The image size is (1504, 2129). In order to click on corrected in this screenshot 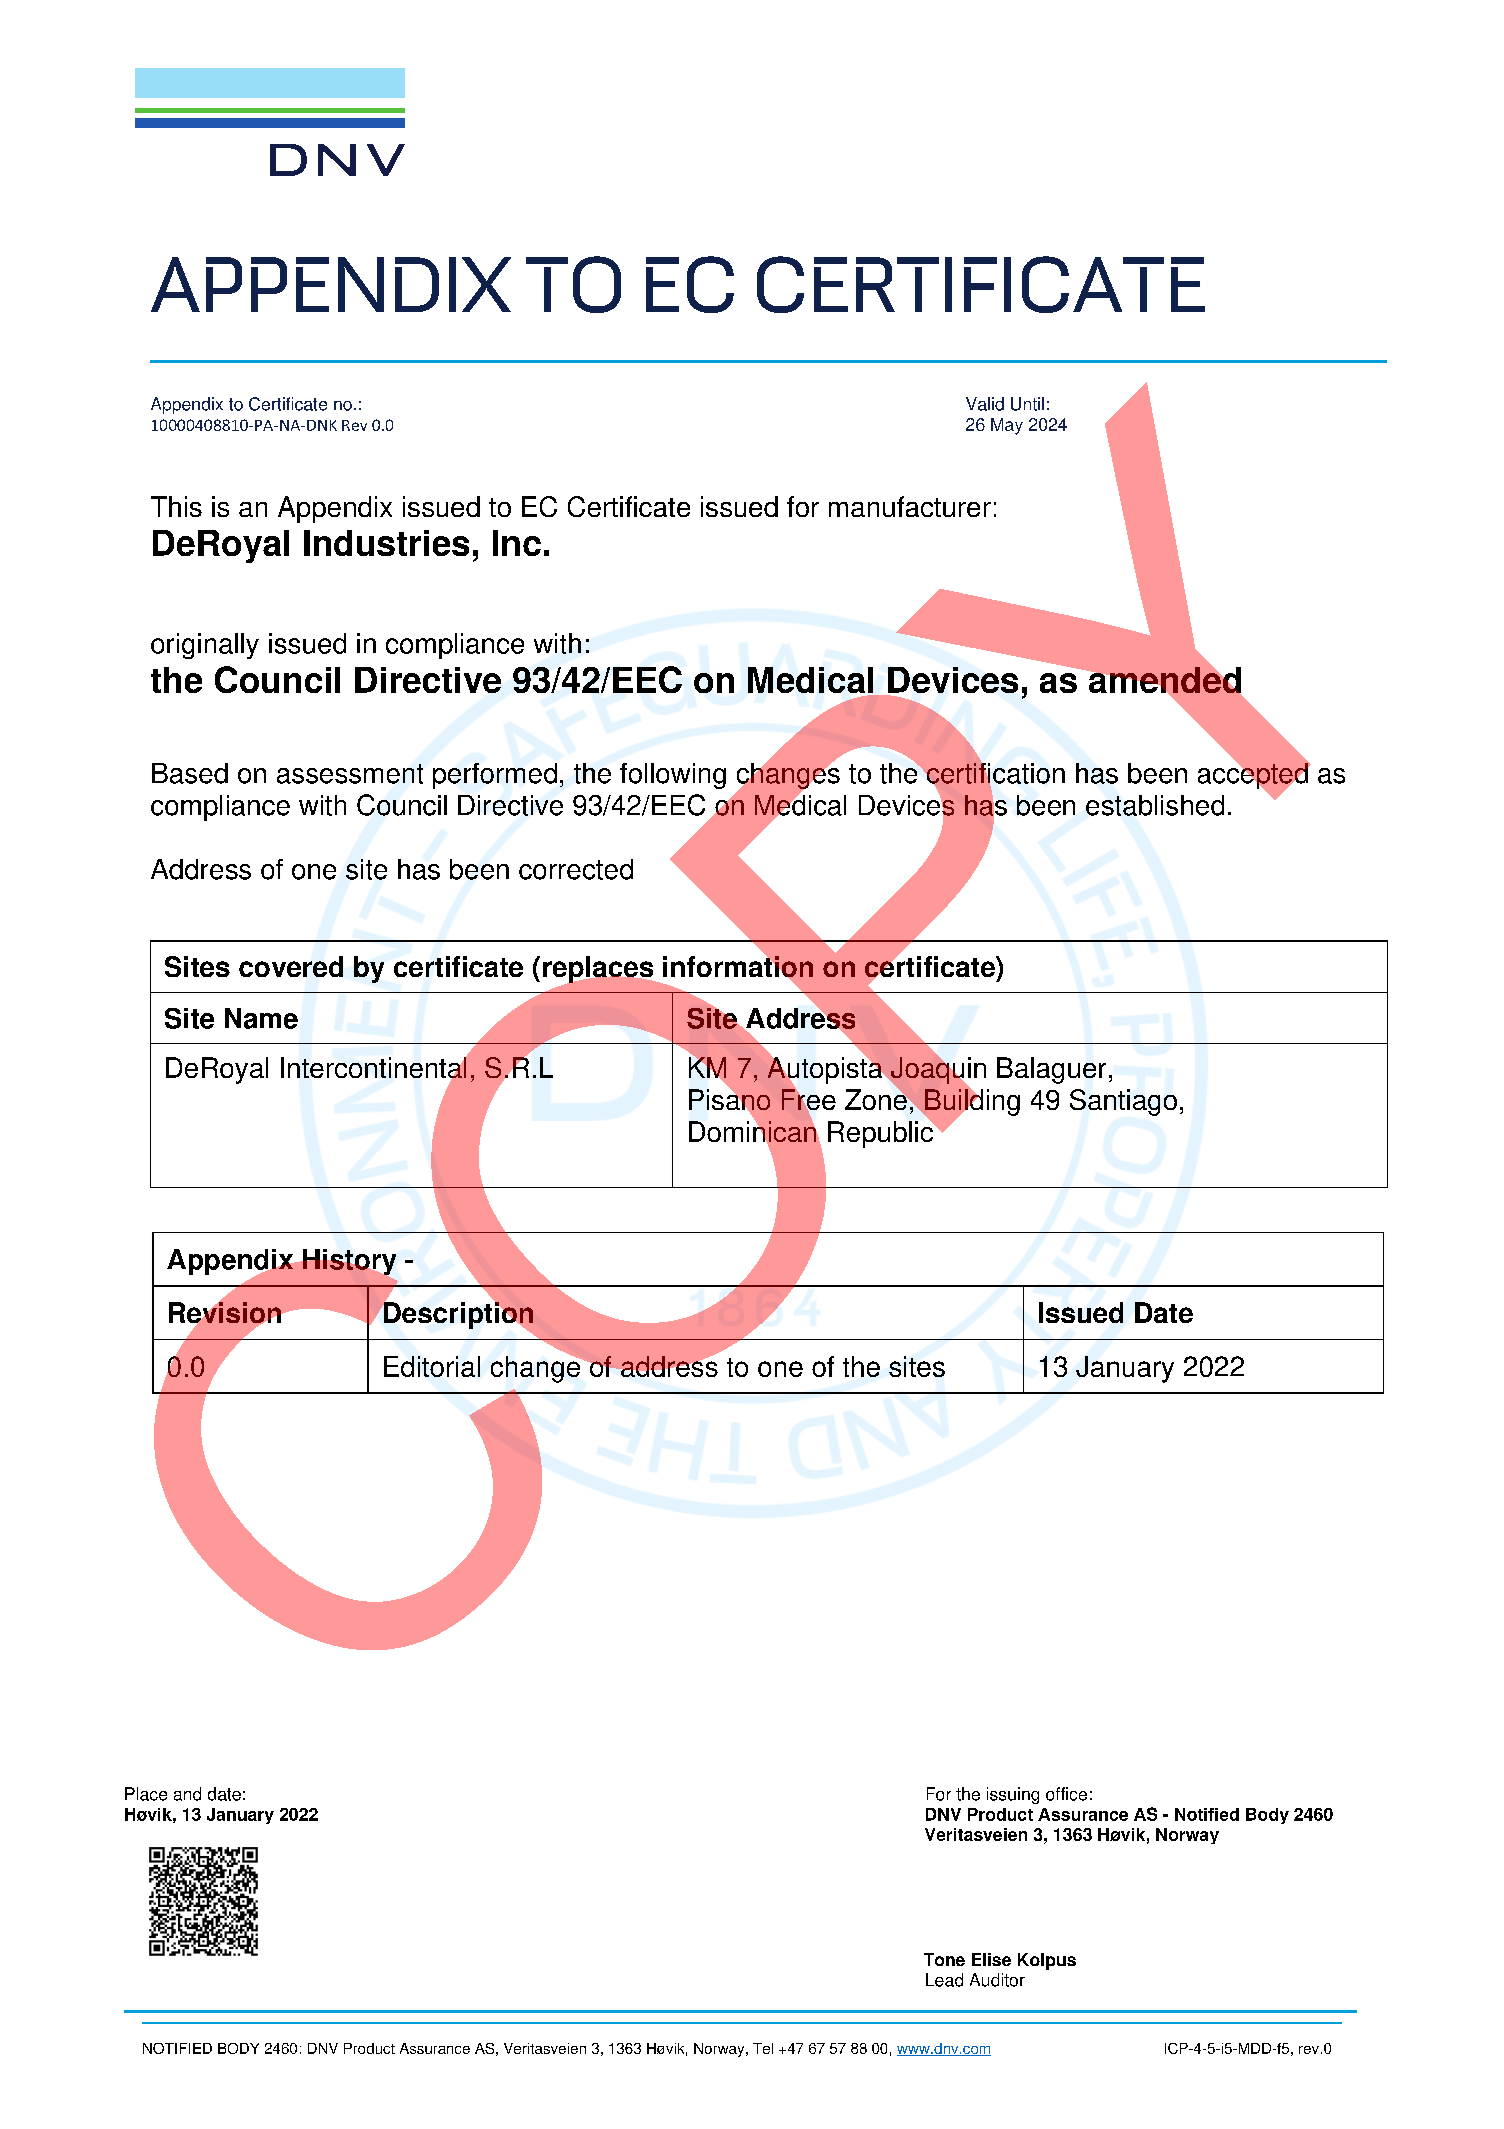, I will do `click(576, 869)`.
